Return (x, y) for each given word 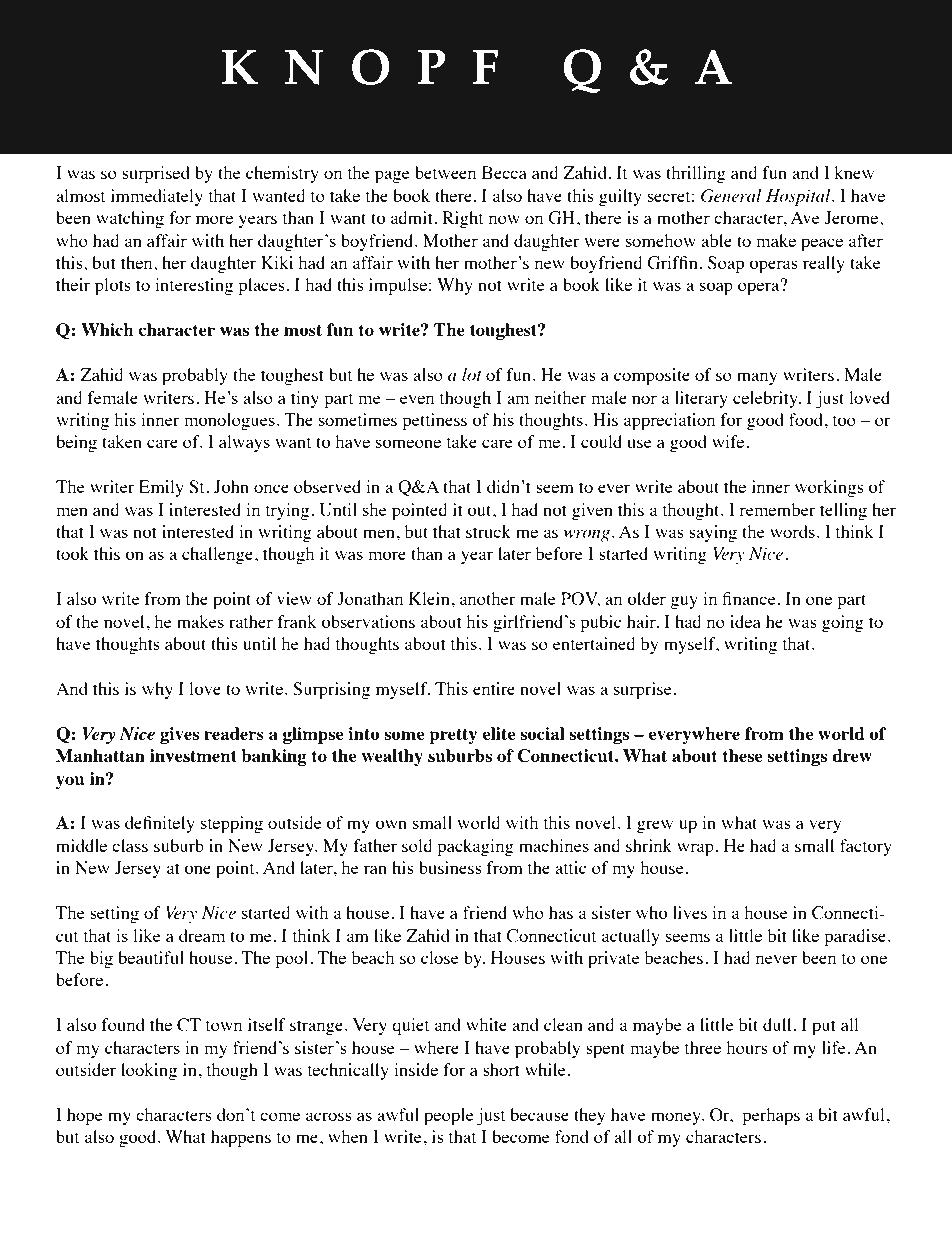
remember (777, 509)
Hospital (799, 197)
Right (462, 219)
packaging (475, 847)
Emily (161, 488)
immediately (157, 197)
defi (138, 822)
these (742, 755)
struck (488, 531)
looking (149, 1071)
